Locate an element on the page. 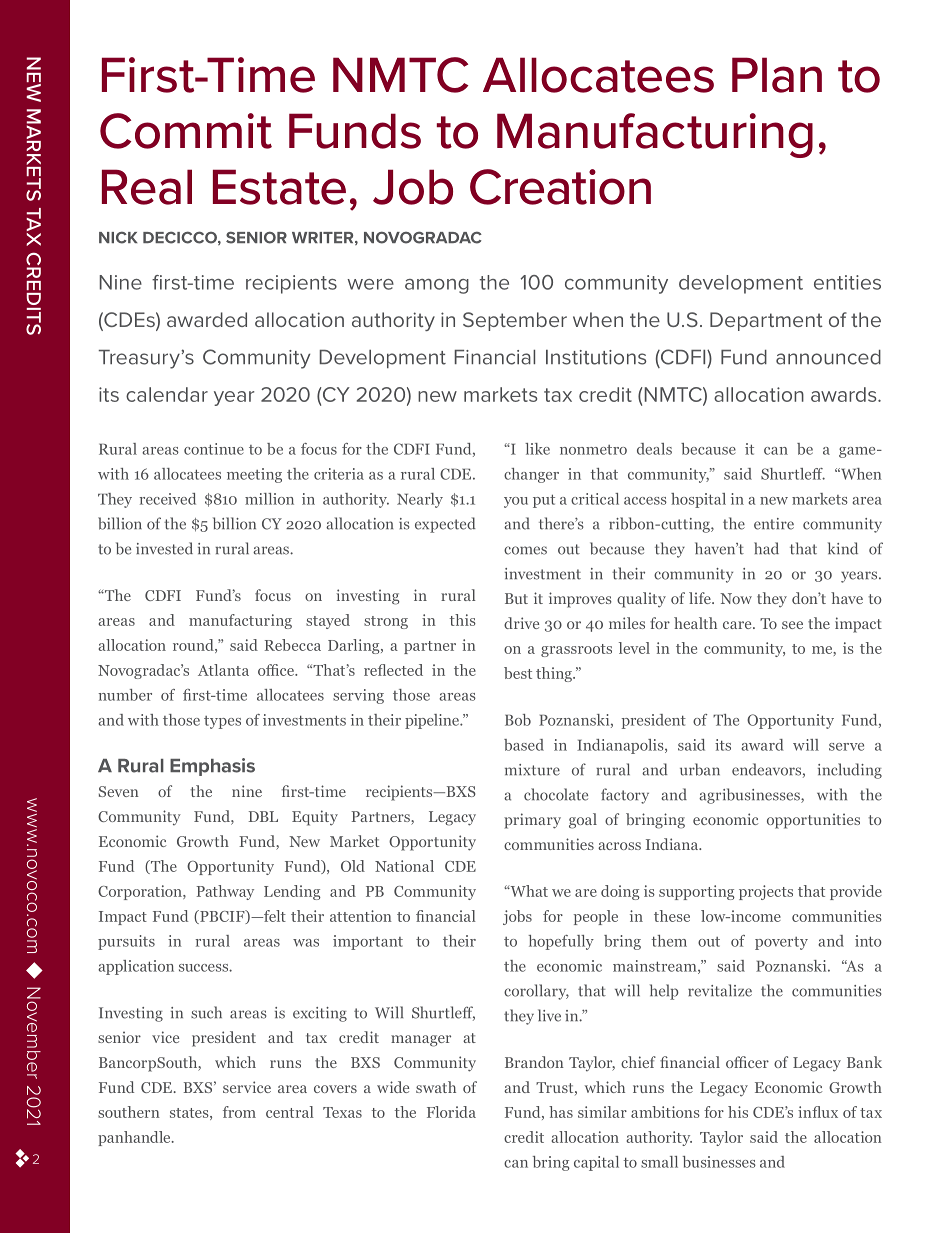  entire is located at coordinates (774, 524).
